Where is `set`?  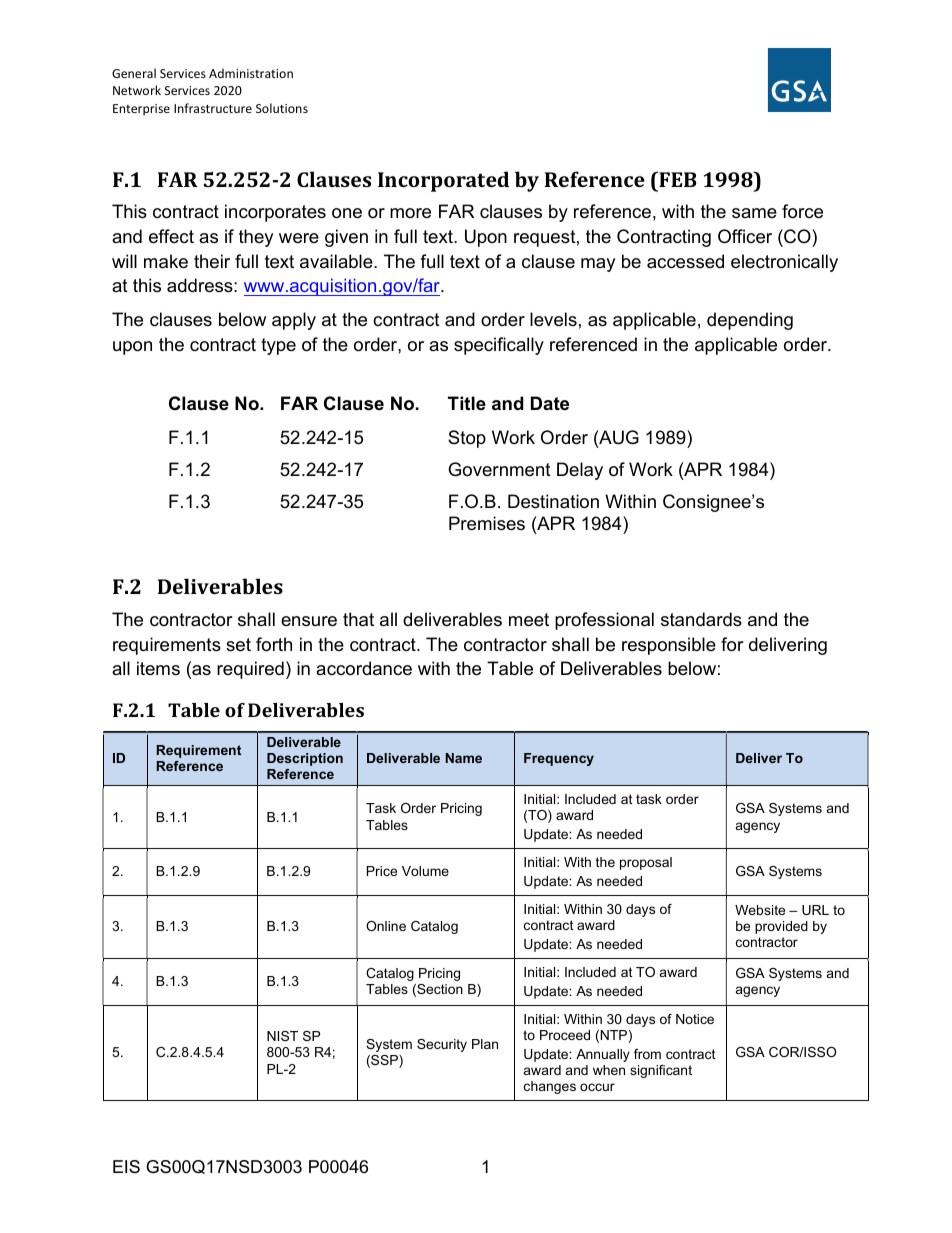
set is located at coordinates (238, 645).
